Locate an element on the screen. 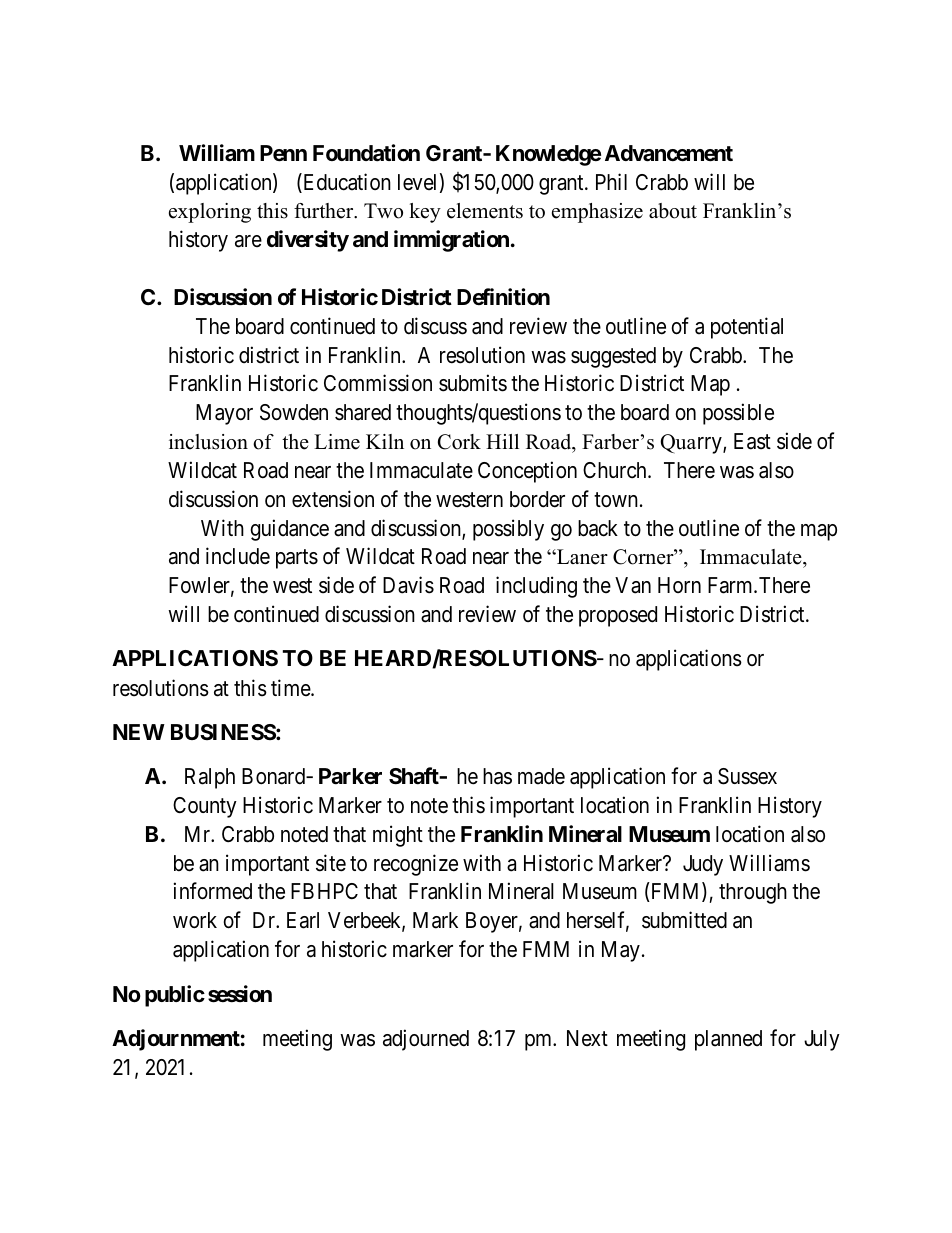 The width and height of the screenshot is (952, 1233). session is located at coordinates (240, 994).
